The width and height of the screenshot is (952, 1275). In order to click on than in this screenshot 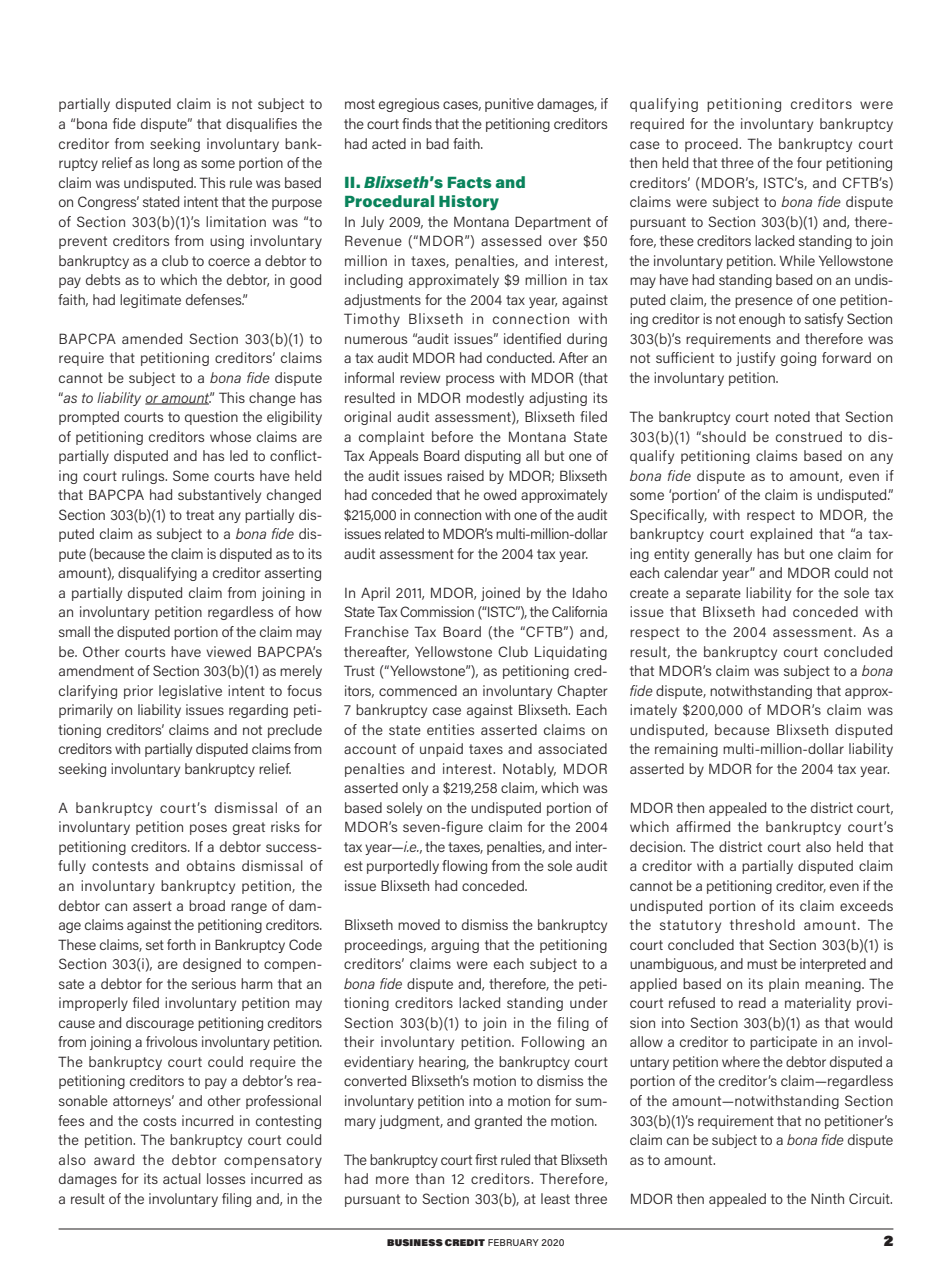, I will do `click(429, 1178)`.
